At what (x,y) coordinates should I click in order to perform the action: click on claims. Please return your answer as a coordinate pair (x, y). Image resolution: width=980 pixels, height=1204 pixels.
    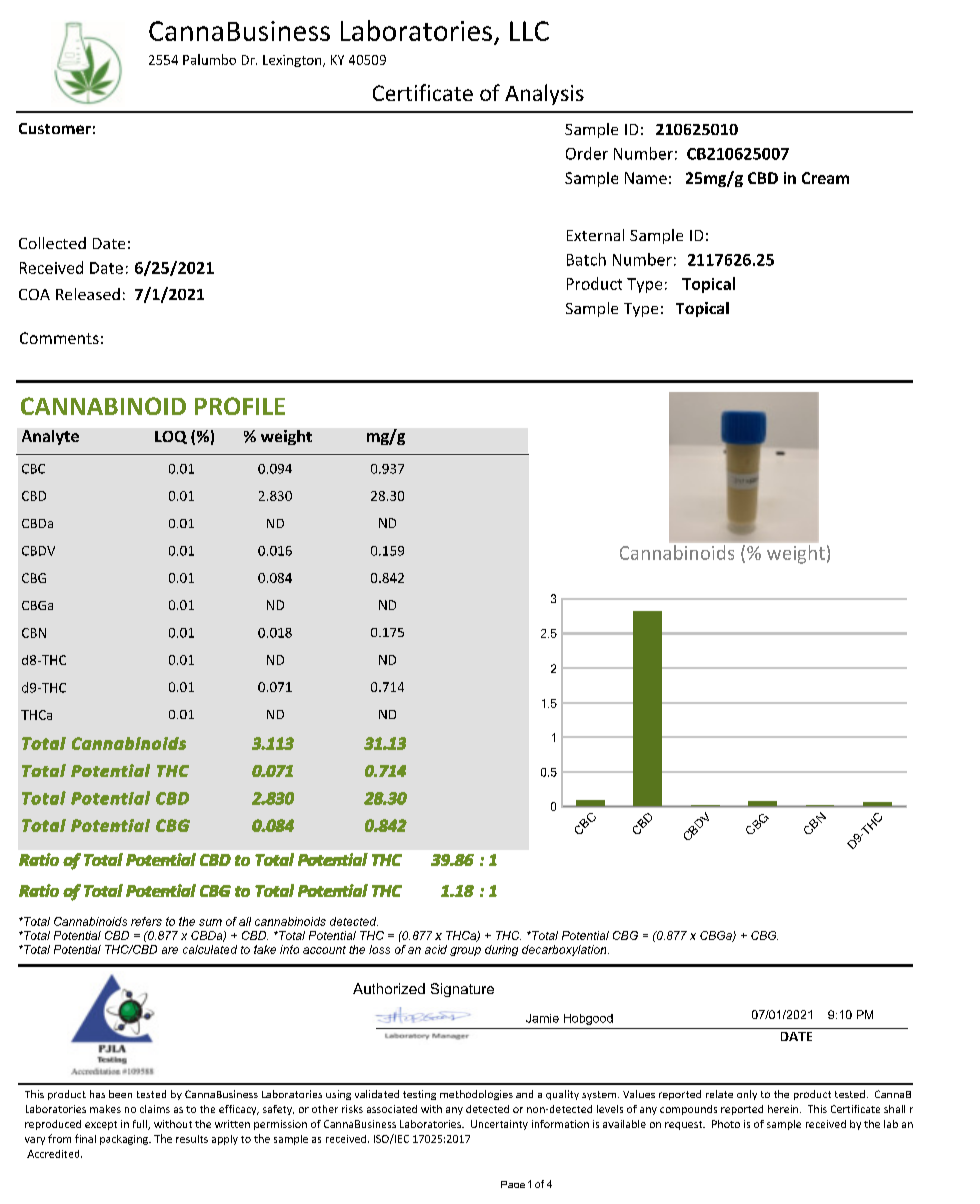
    Looking at the image, I should click on (155, 1109).
